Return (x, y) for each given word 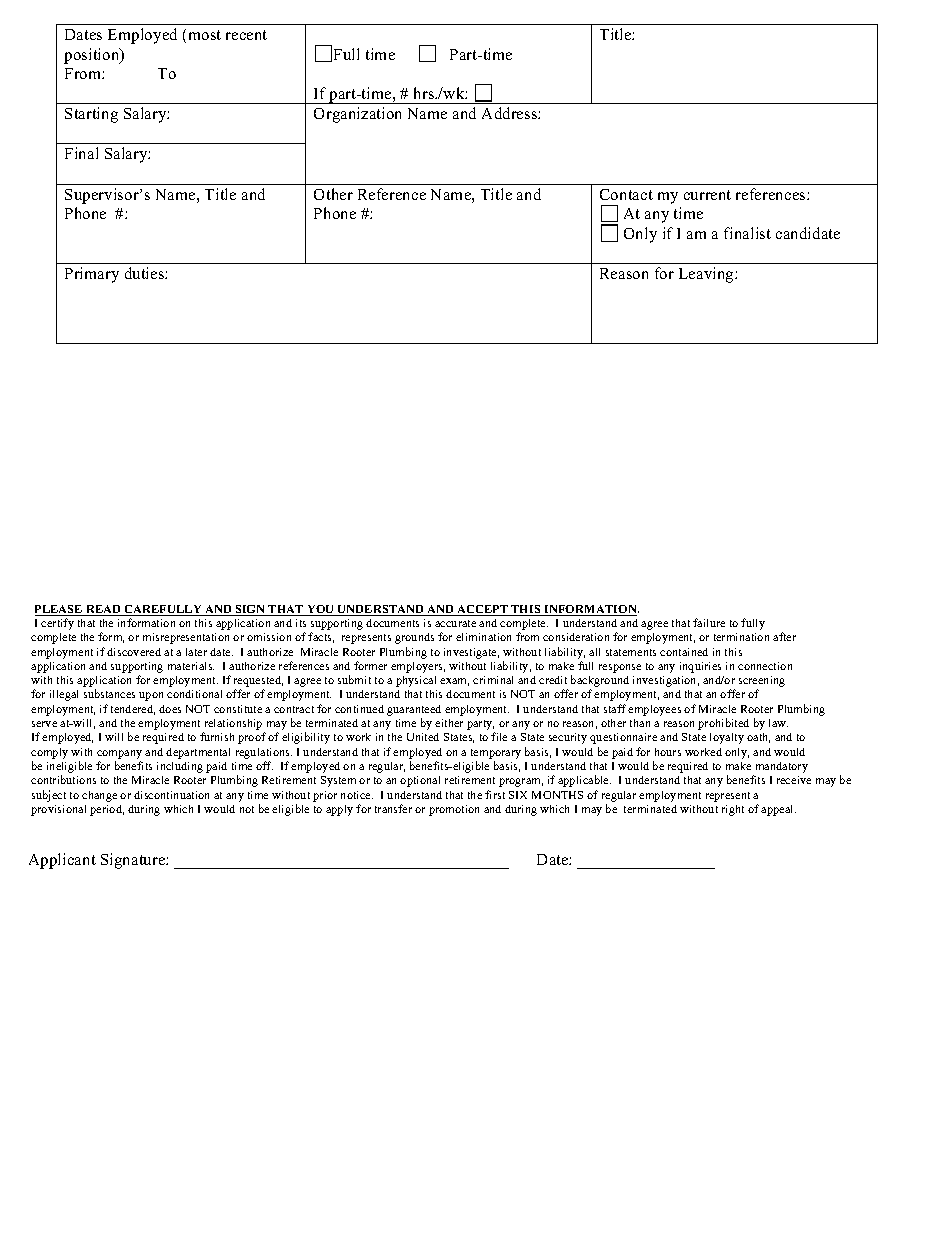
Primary (92, 275)
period (107, 810)
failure (709, 622)
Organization (357, 115)
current (707, 195)
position (93, 56)
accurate (455, 623)
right (733, 810)
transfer (393, 808)
